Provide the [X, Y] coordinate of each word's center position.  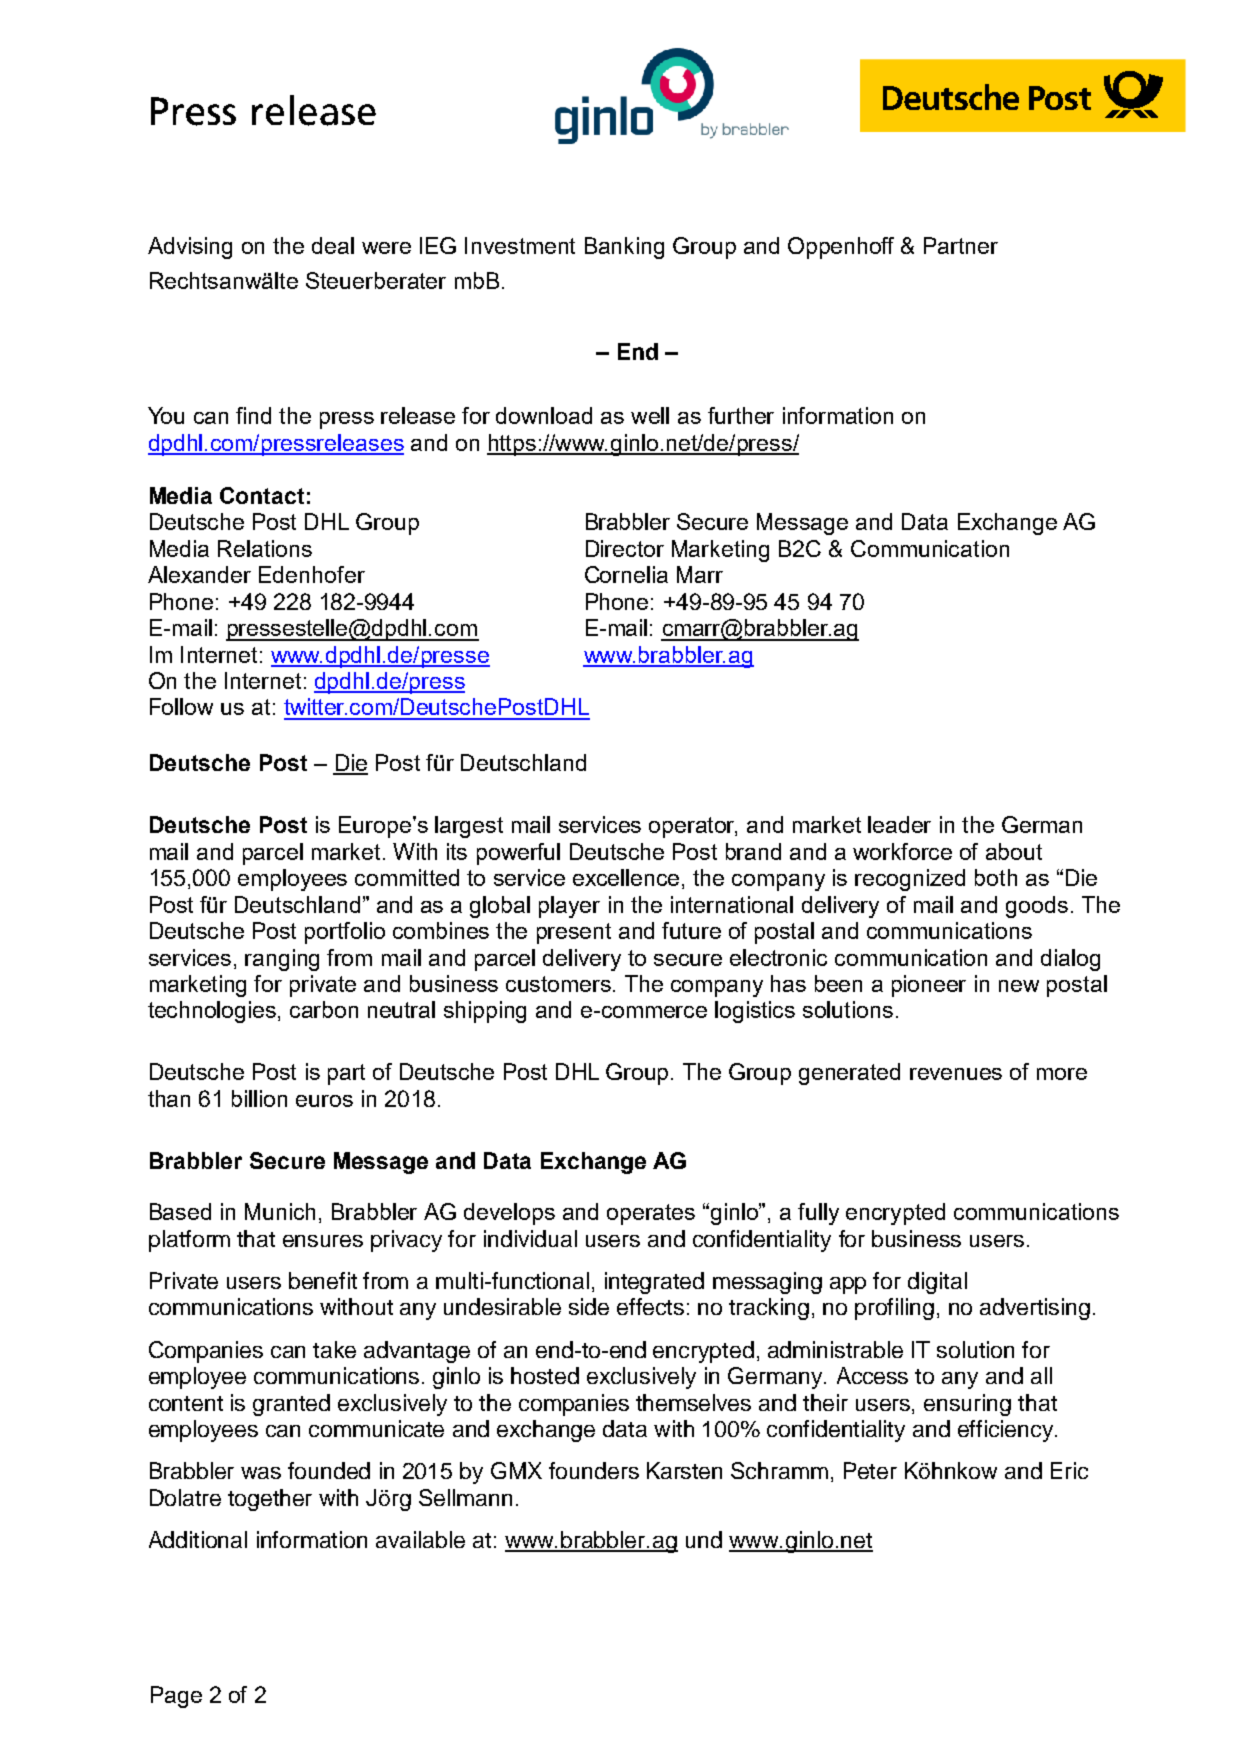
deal [333, 245]
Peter [870, 1470]
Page [176, 1697]
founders [594, 1470]
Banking [624, 248]
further [741, 415]
